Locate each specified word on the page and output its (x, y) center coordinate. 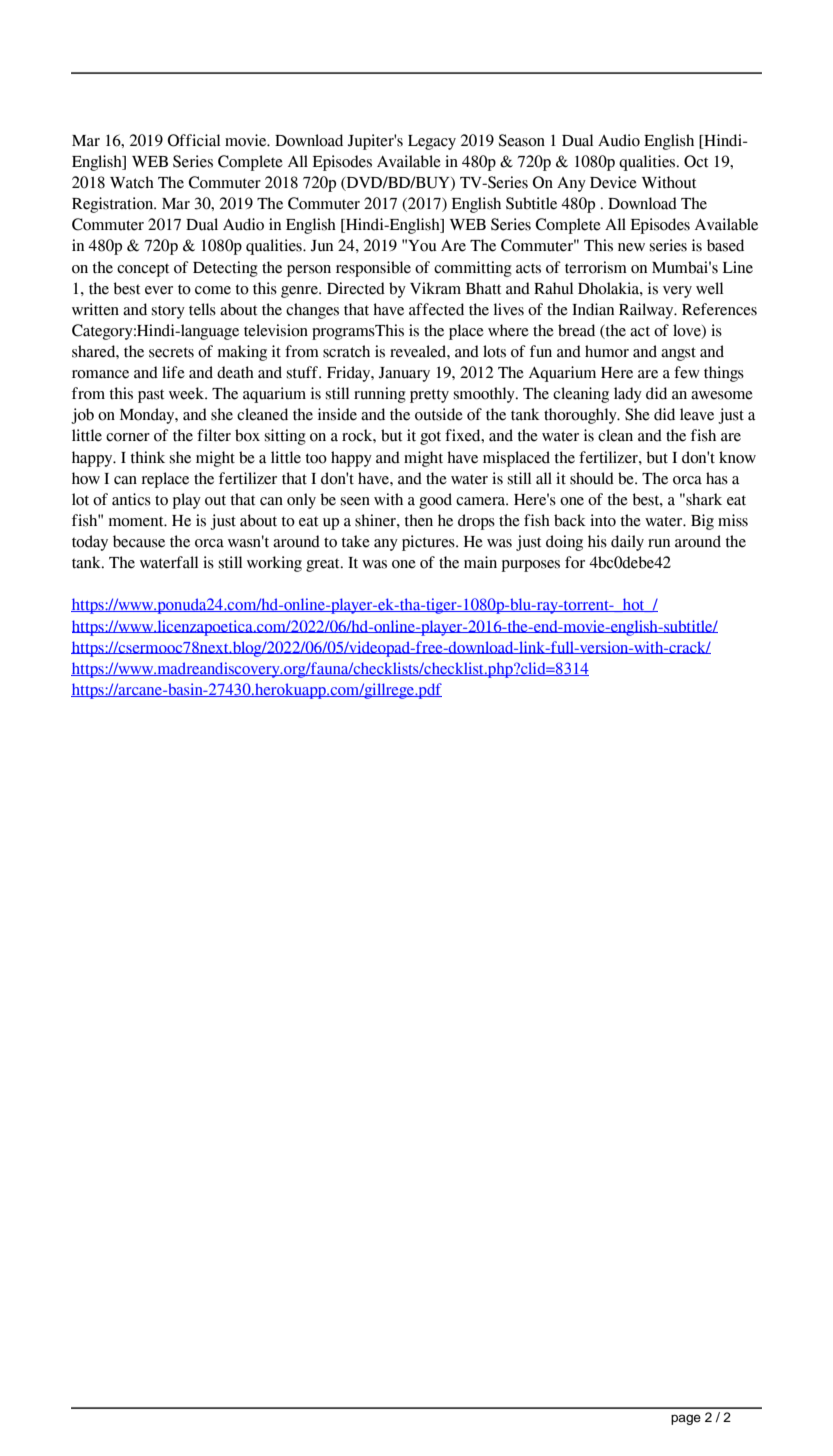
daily (627, 543)
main (480, 562)
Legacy (432, 142)
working (274, 564)
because (139, 541)
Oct (696, 161)
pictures (429, 543)
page (686, 1419)
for (575, 562)
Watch (132, 182)
